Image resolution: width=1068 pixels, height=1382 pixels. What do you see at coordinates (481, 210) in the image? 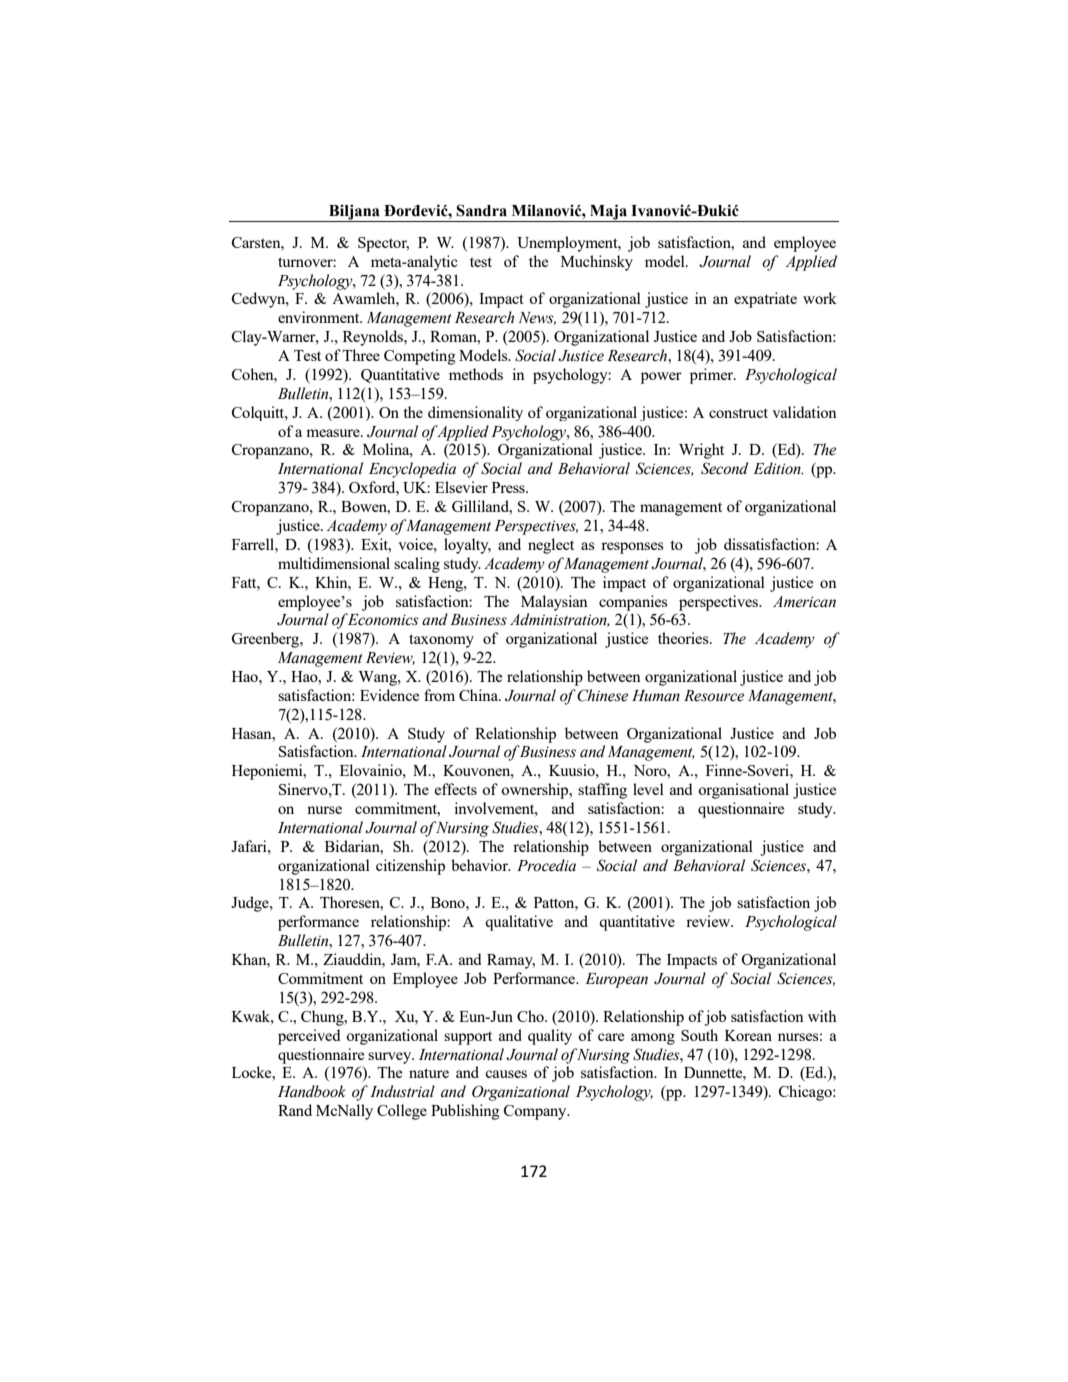
I see `Sandra` at bounding box center [481, 210].
